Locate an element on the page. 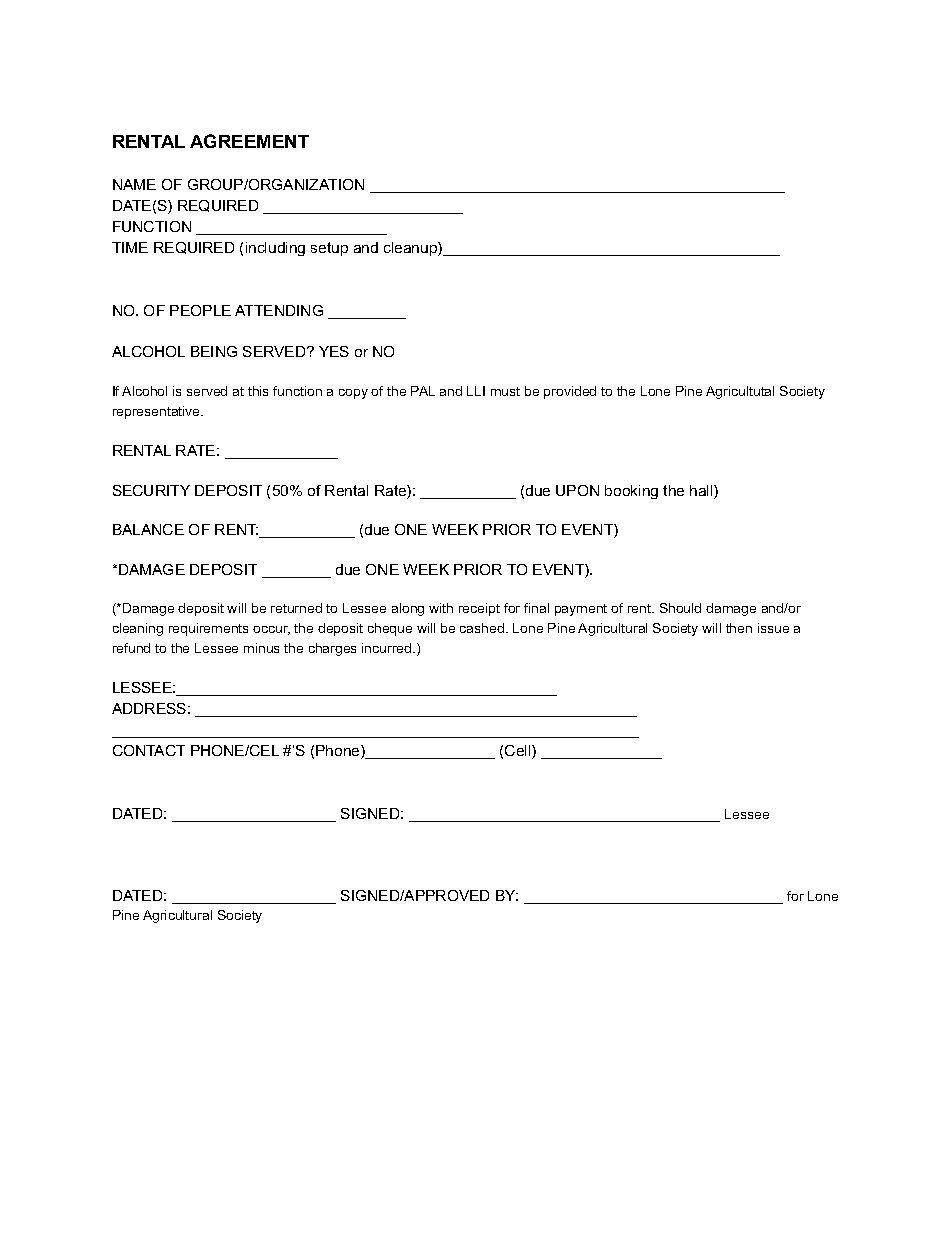 Image resolution: width=952 pixels, height=1233 pixels. CONTACT is located at coordinates (149, 750).
